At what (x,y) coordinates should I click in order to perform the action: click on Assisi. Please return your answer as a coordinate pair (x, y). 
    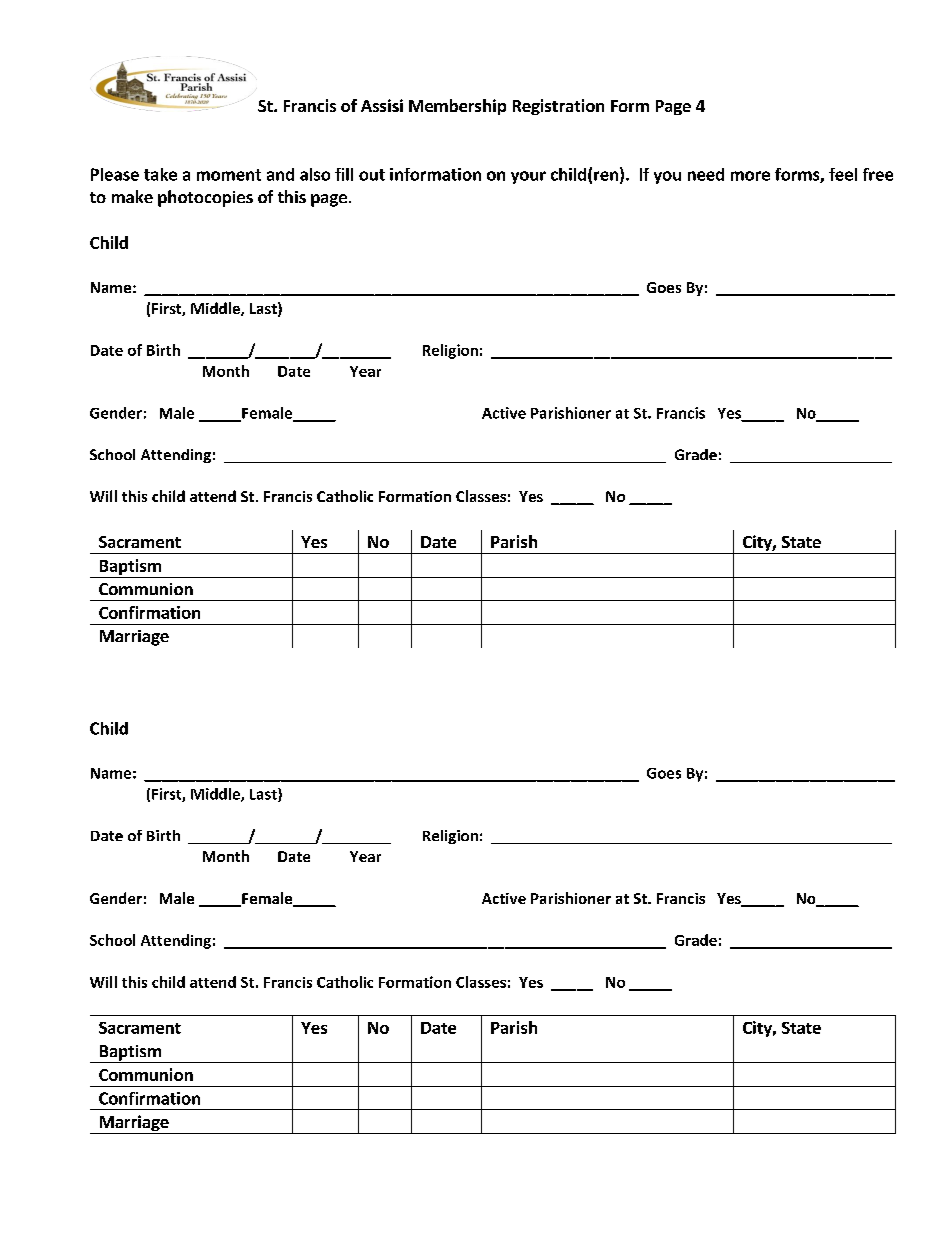
    Looking at the image, I should click on (382, 105).
